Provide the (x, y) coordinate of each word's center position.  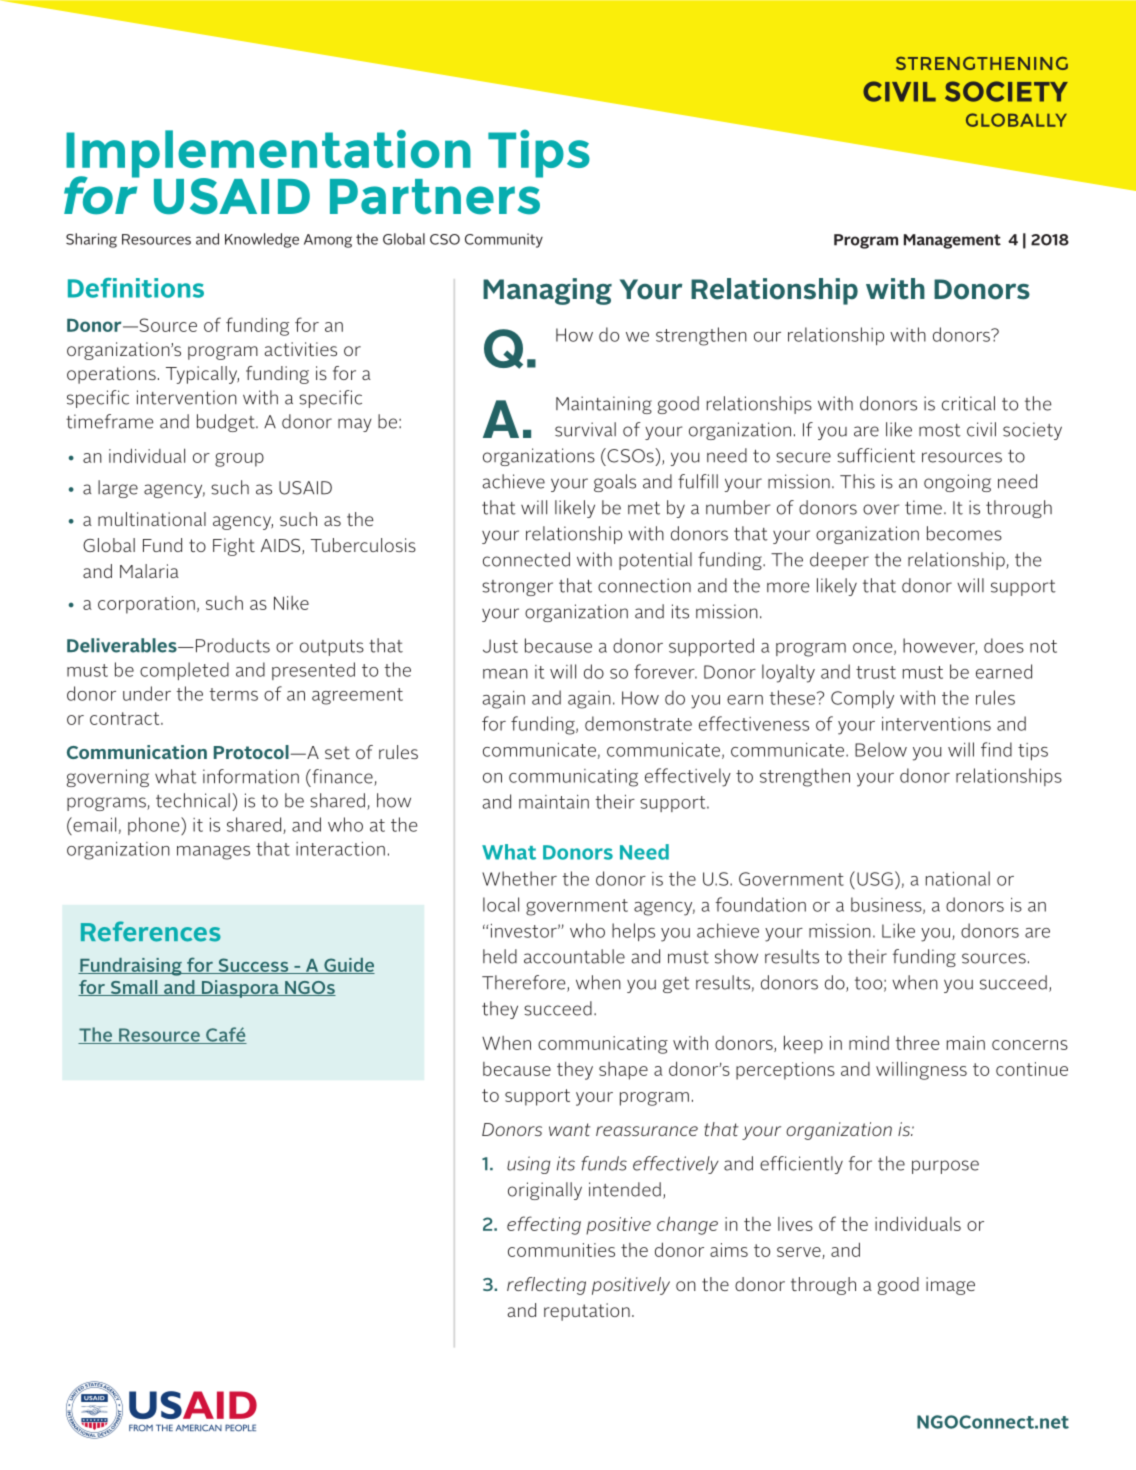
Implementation (268, 154)
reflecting (546, 1286)
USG (875, 879)
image (950, 1286)
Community (504, 240)
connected (526, 559)
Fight (234, 547)
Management (952, 241)
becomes (964, 533)
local (501, 904)
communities (561, 1250)
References (151, 931)
